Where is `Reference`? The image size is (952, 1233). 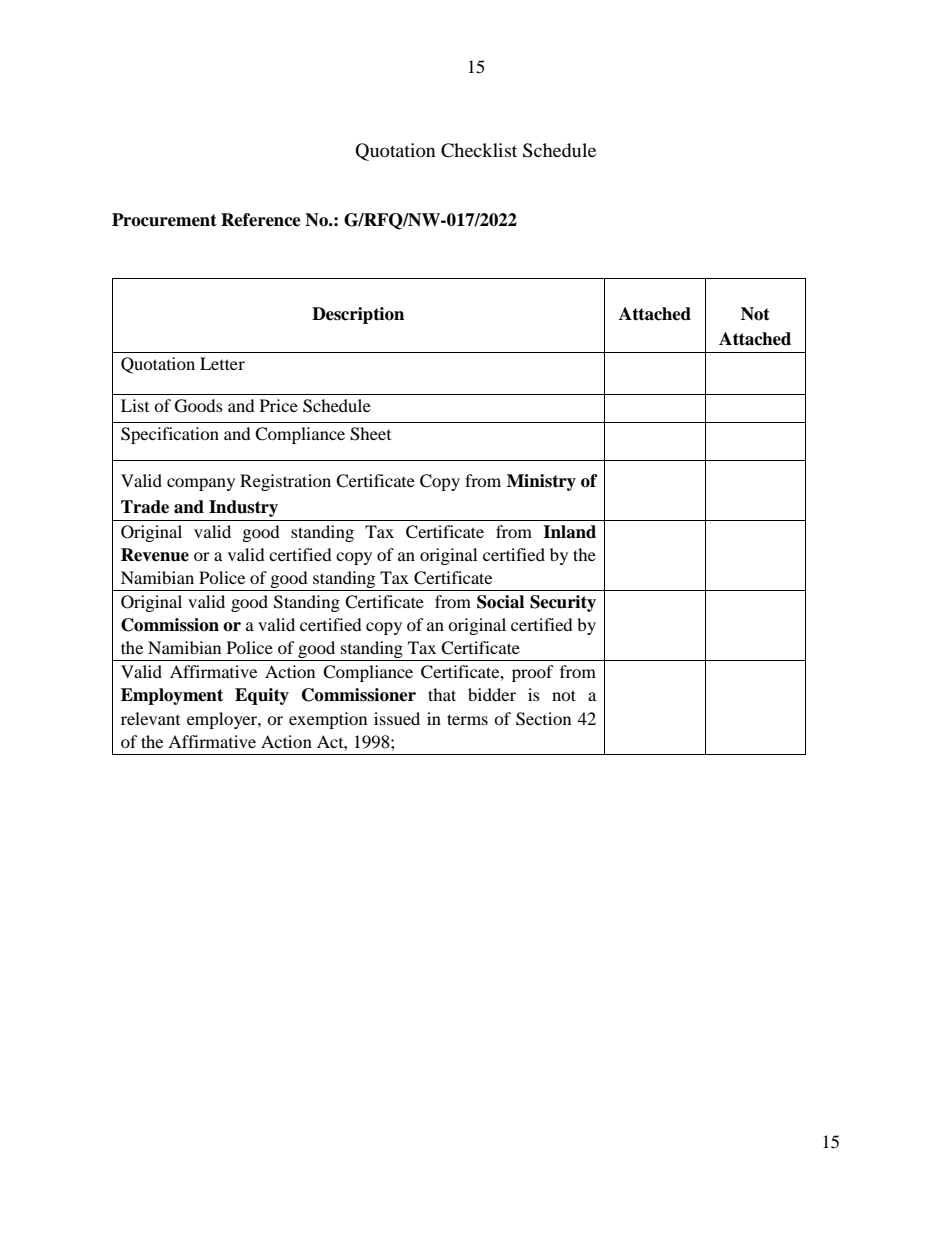 Reference is located at coordinates (261, 220).
